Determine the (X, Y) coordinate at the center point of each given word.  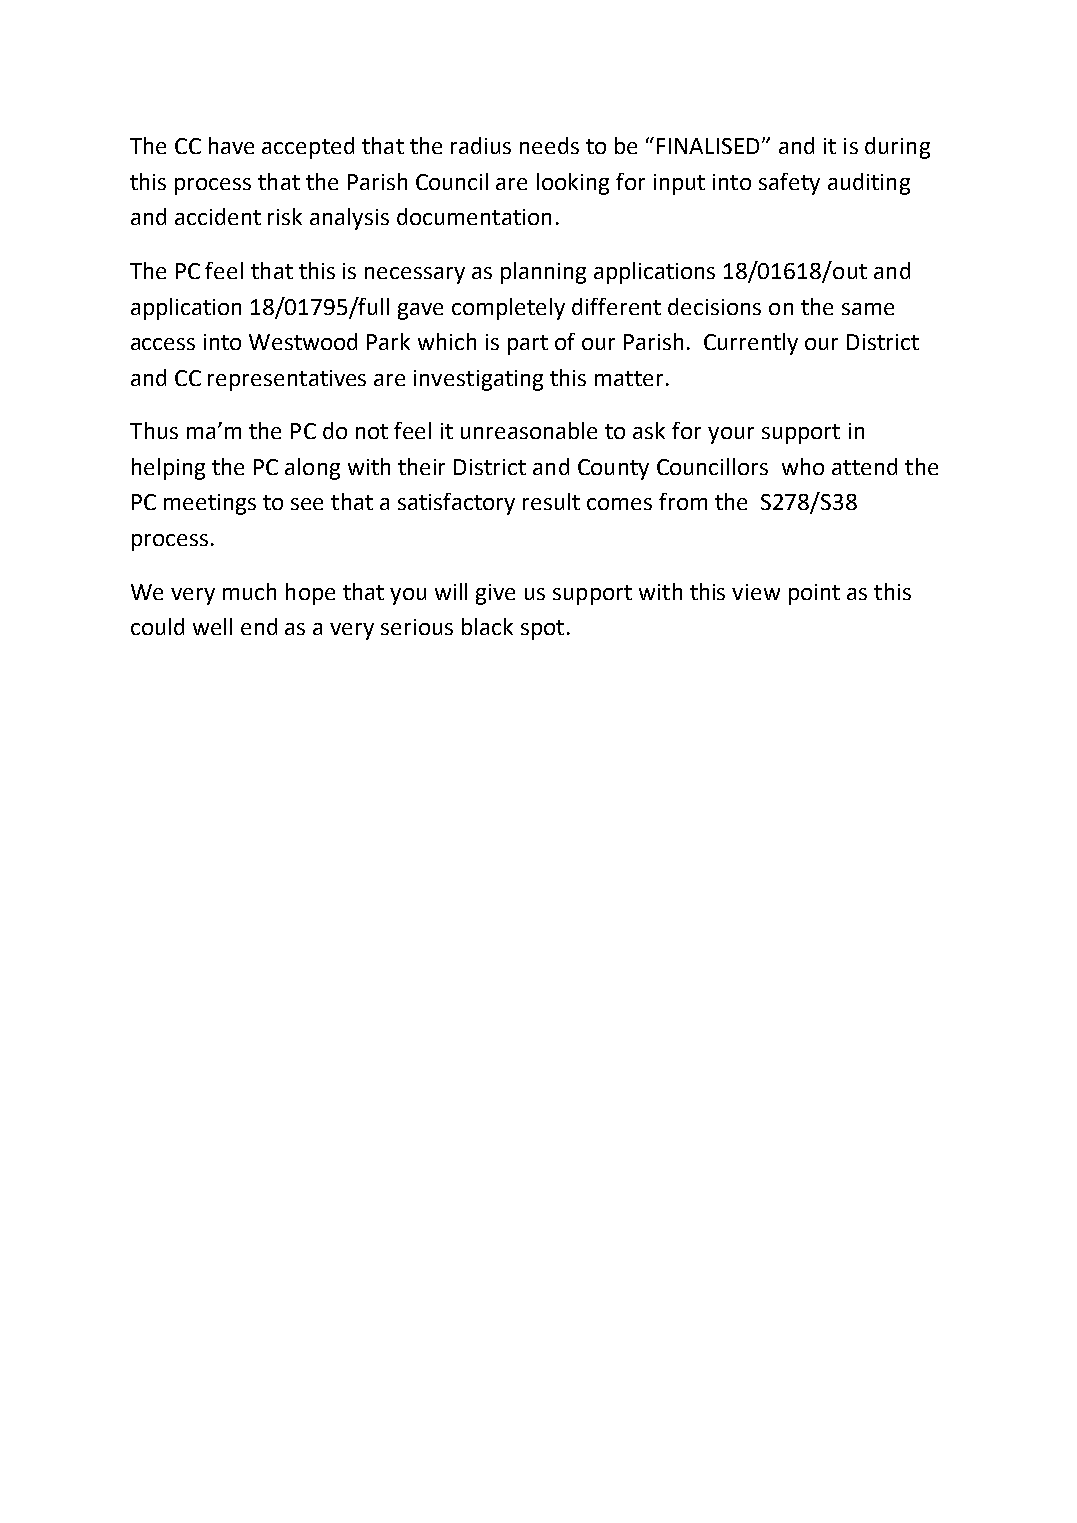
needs (549, 145)
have (231, 145)
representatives (287, 380)
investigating (478, 380)
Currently (751, 344)
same (868, 309)
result (551, 501)
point (814, 594)
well (212, 626)
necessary (415, 275)
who (803, 466)
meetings (210, 504)
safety (789, 184)
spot (542, 630)
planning (543, 273)
